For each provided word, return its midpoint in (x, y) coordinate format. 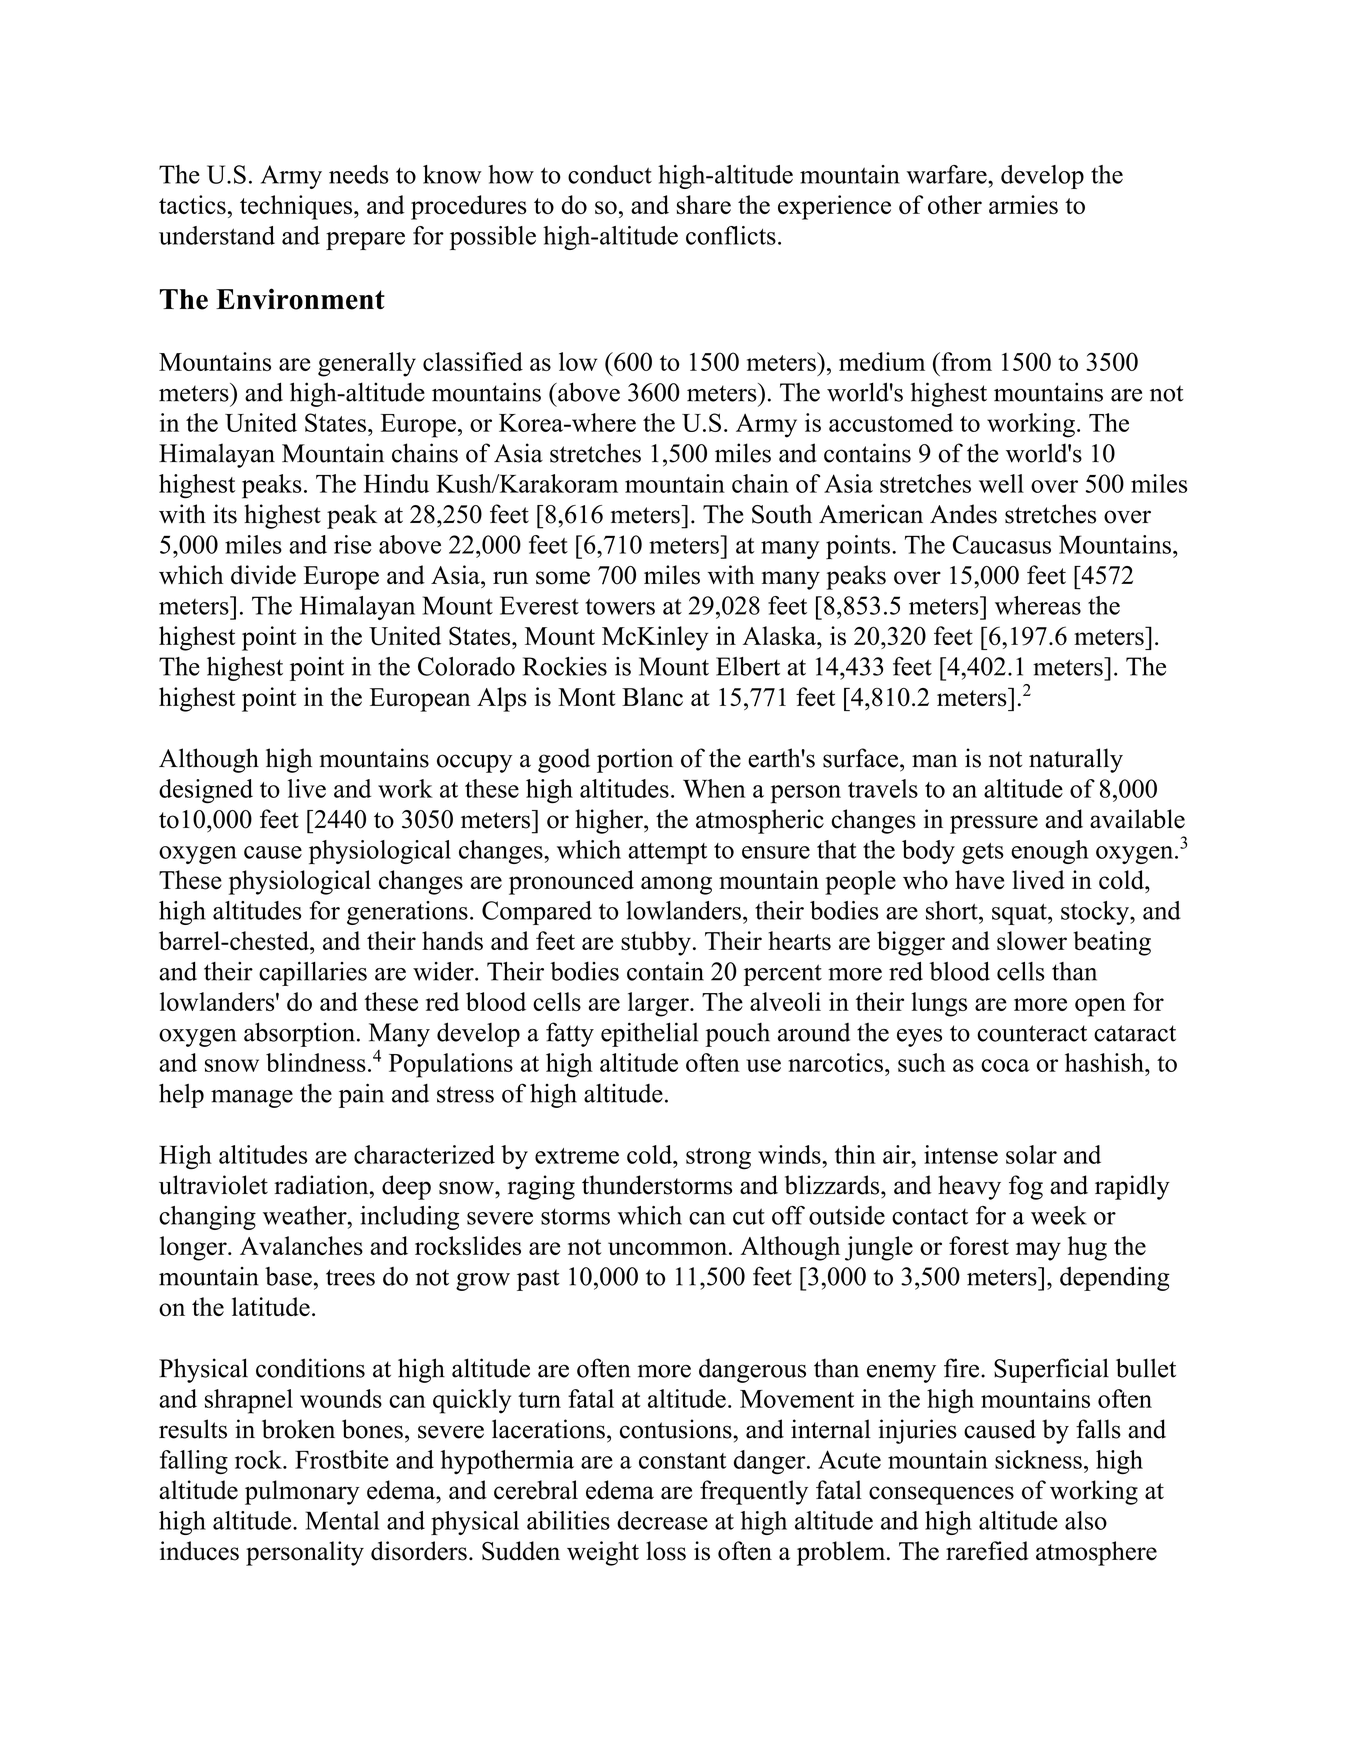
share (704, 204)
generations (407, 913)
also (1086, 1520)
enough (1049, 852)
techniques (296, 207)
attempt (667, 853)
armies (1023, 204)
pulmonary (302, 1492)
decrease (662, 1520)
